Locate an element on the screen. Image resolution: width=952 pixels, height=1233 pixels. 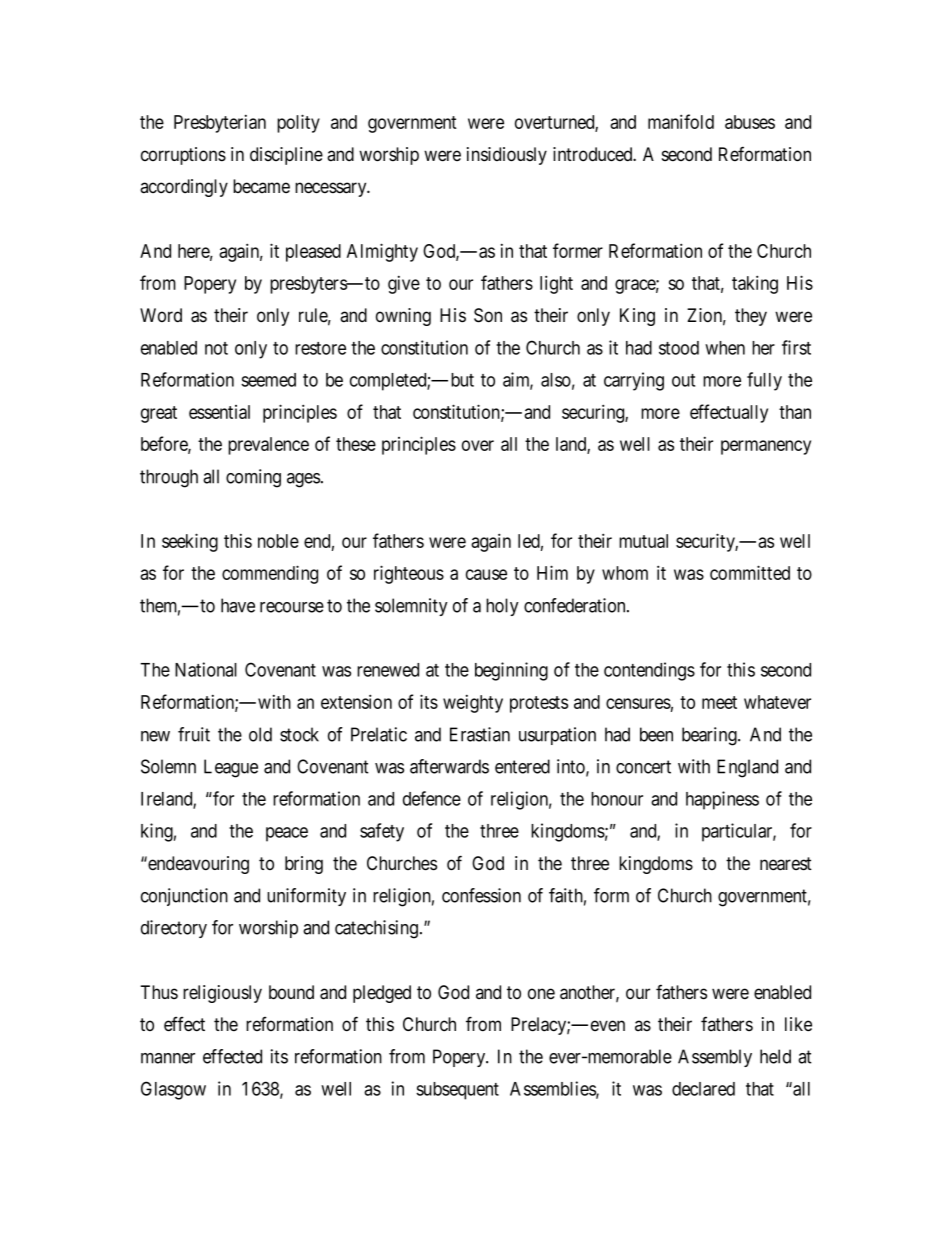
insidiously is located at coordinates (507, 156).
